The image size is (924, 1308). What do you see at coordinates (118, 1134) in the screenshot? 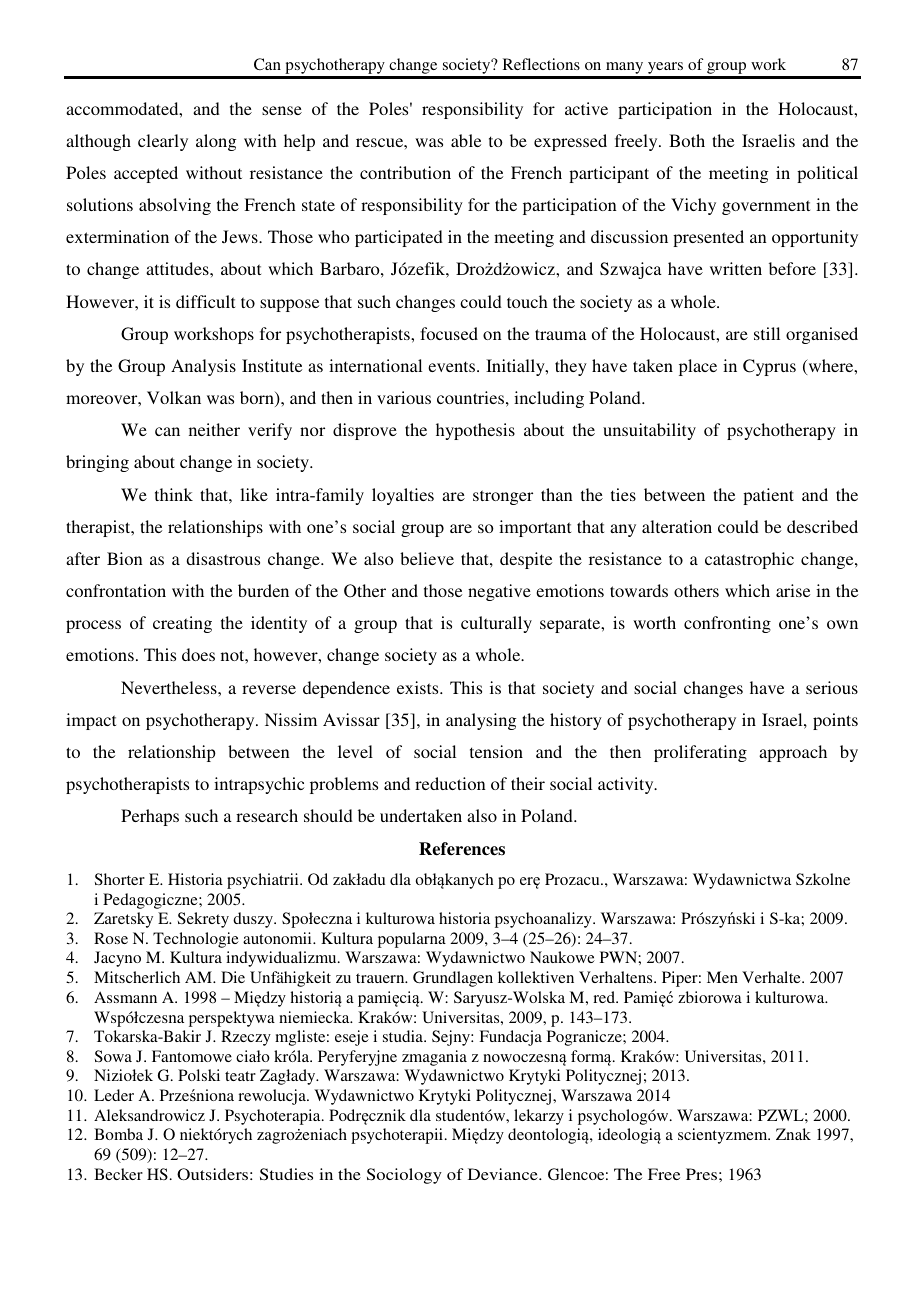
I see `Bomba` at bounding box center [118, 1134].
